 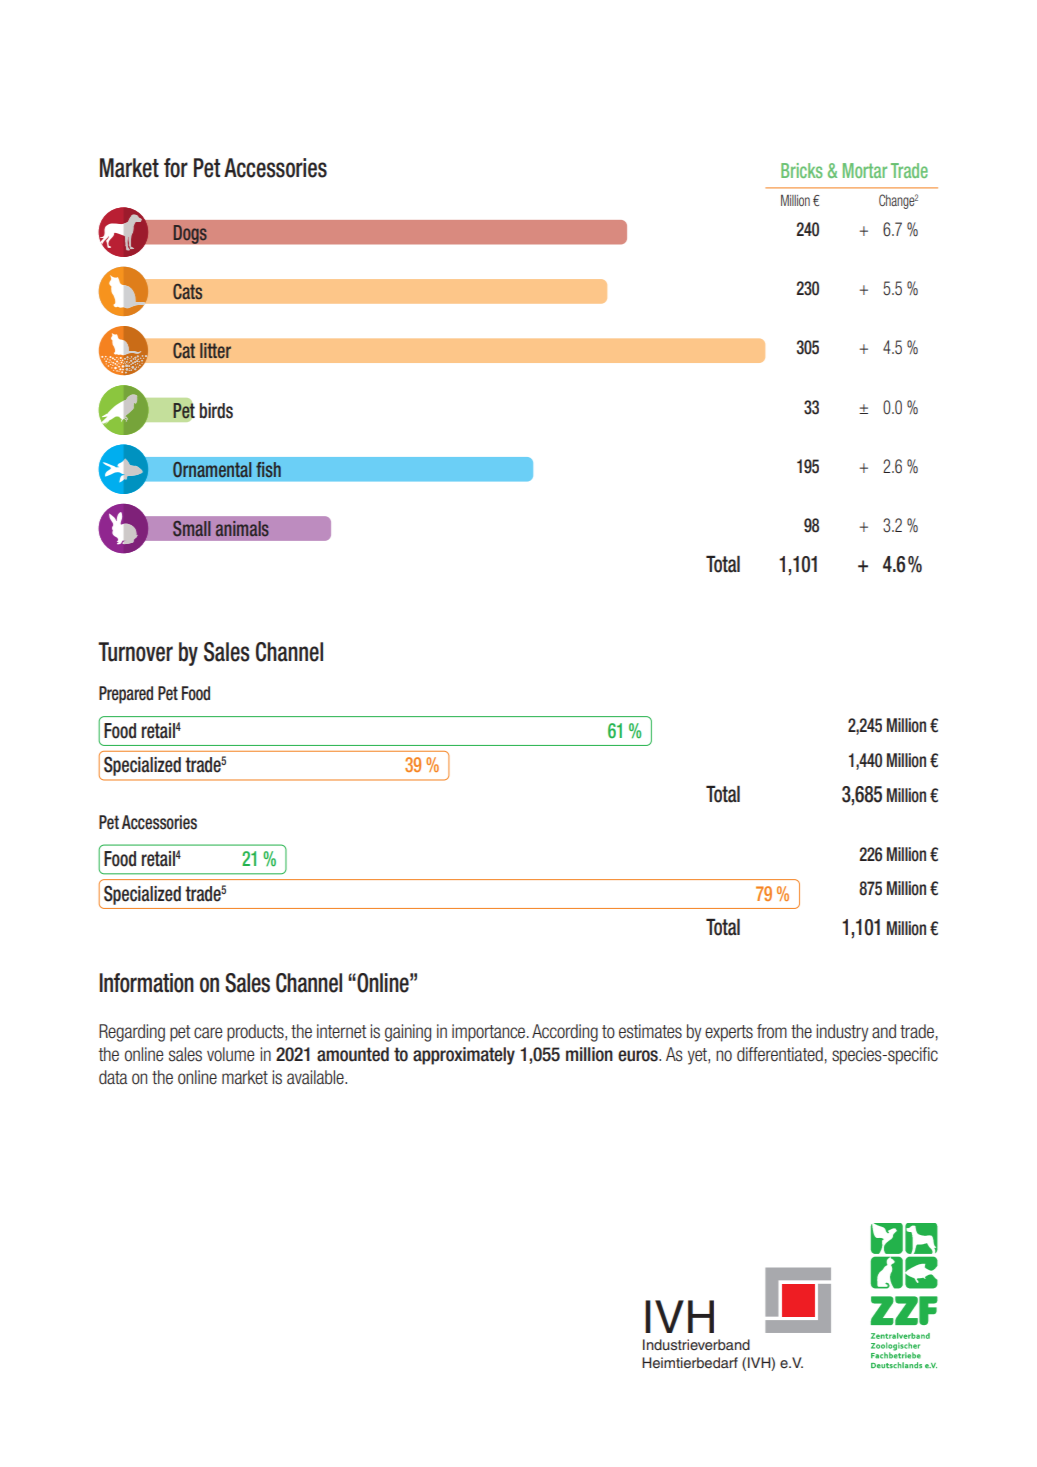 What do you see at coordinates (865, 170) in the screenshot?
I see `Mortar` at bounding box center [865, 170].
